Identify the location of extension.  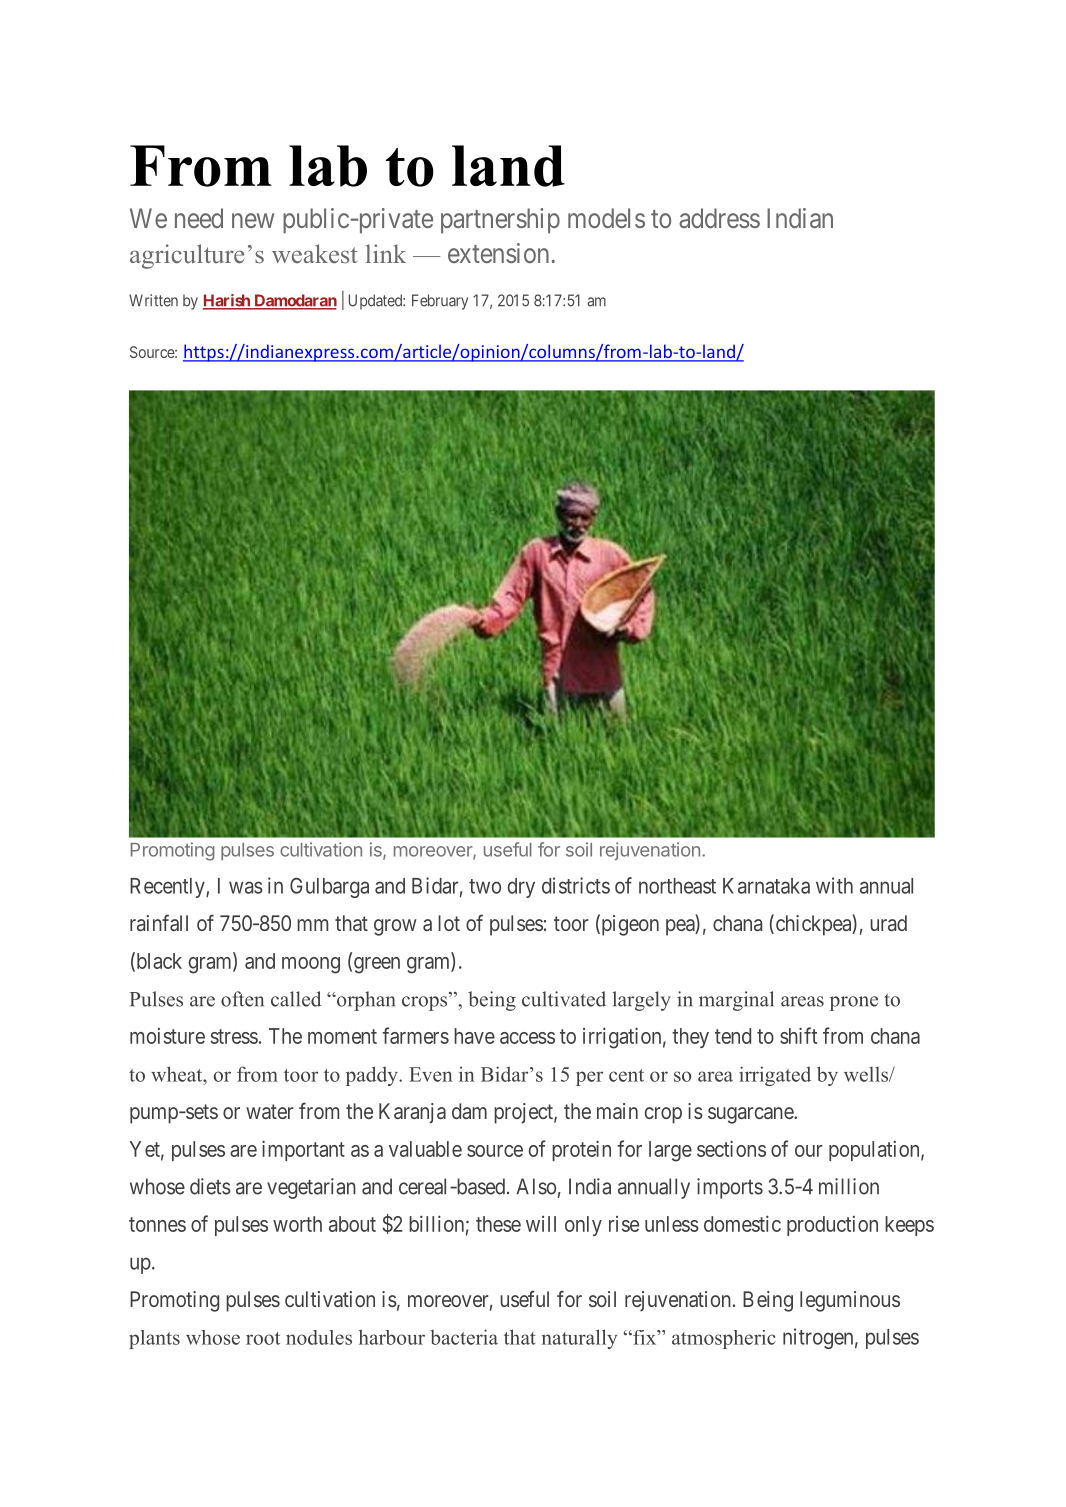
(498, 253).
